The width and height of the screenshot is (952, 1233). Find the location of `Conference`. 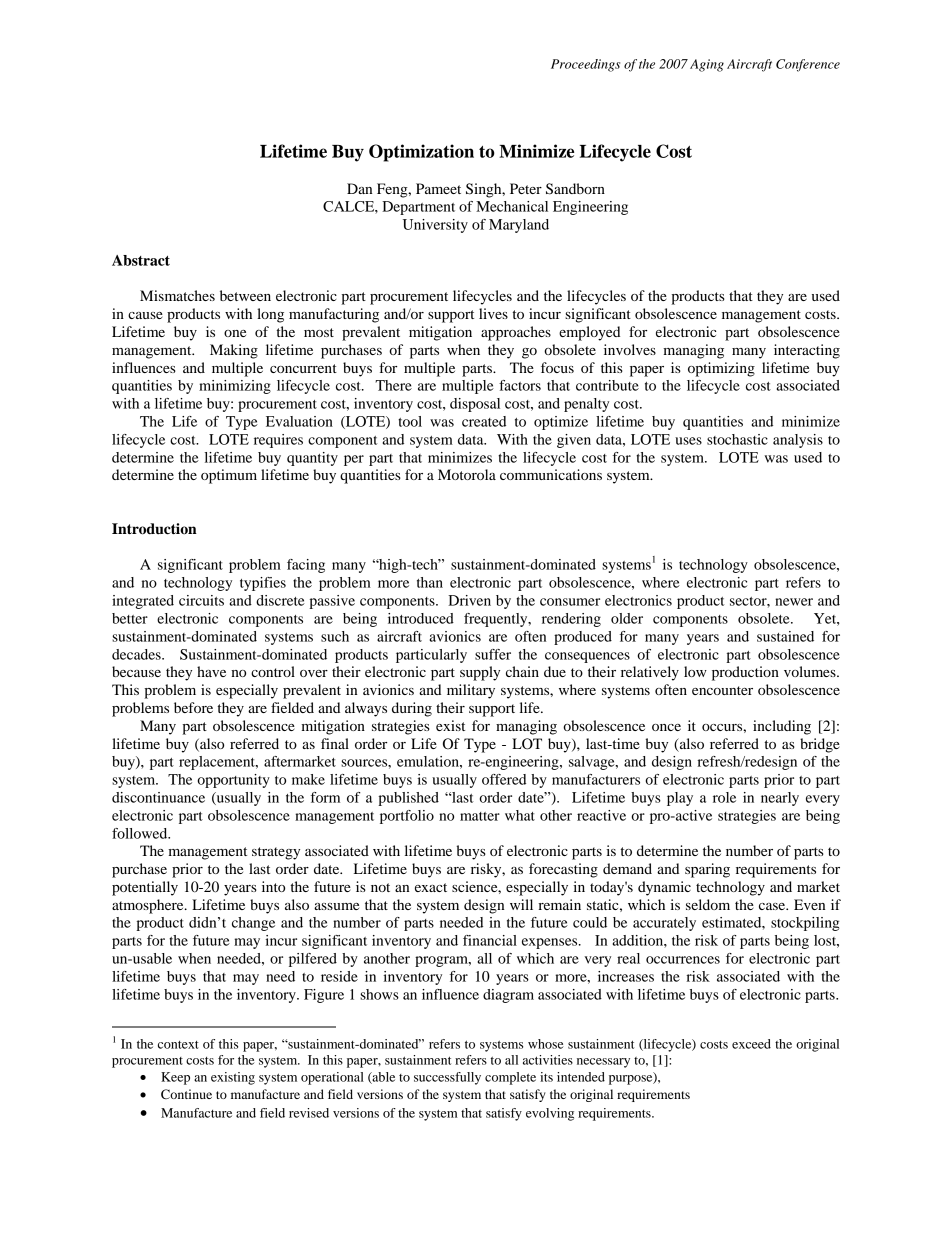

Conference is located at coordinates (808, 65).
